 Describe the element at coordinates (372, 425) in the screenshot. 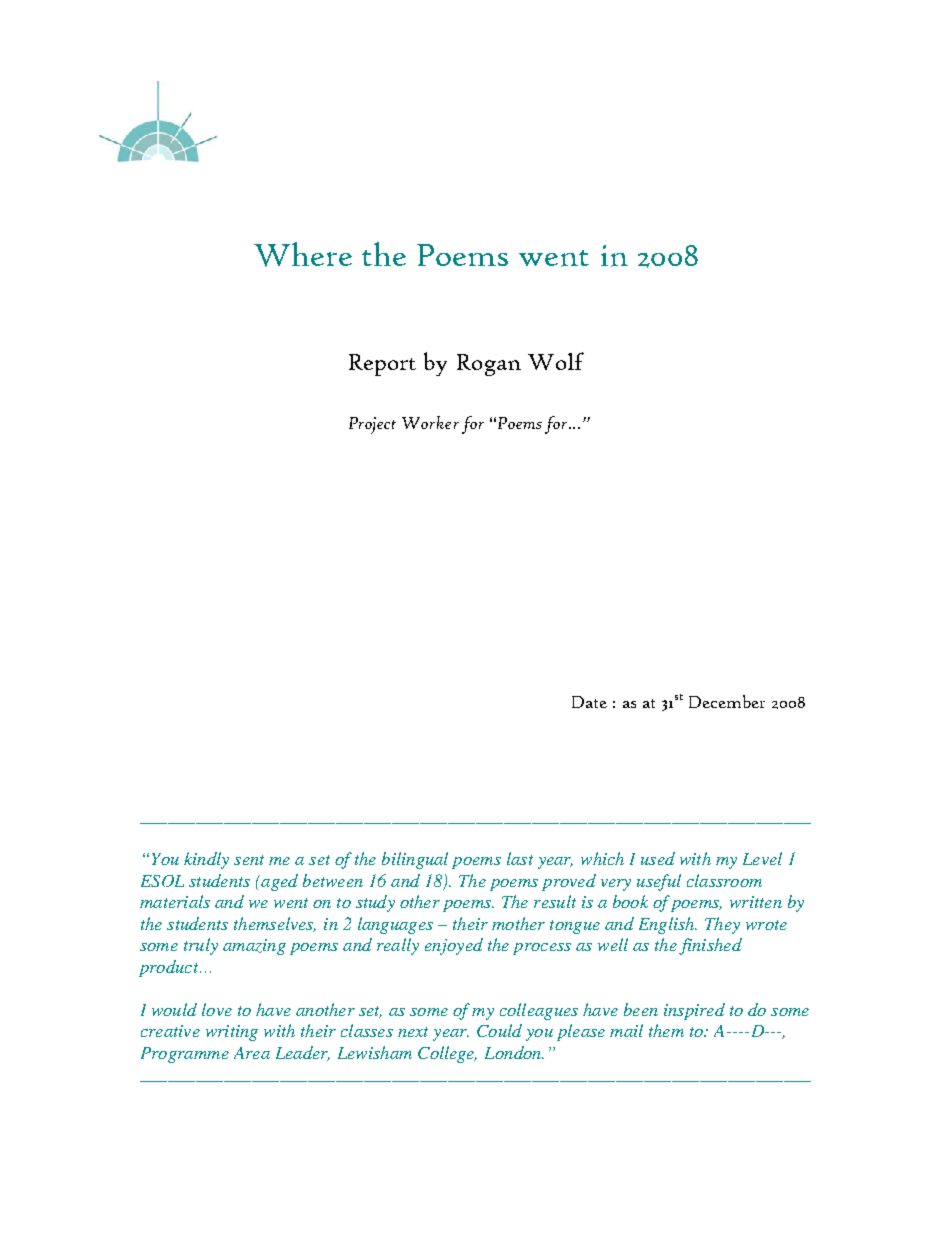

I see `Project` at that location.
